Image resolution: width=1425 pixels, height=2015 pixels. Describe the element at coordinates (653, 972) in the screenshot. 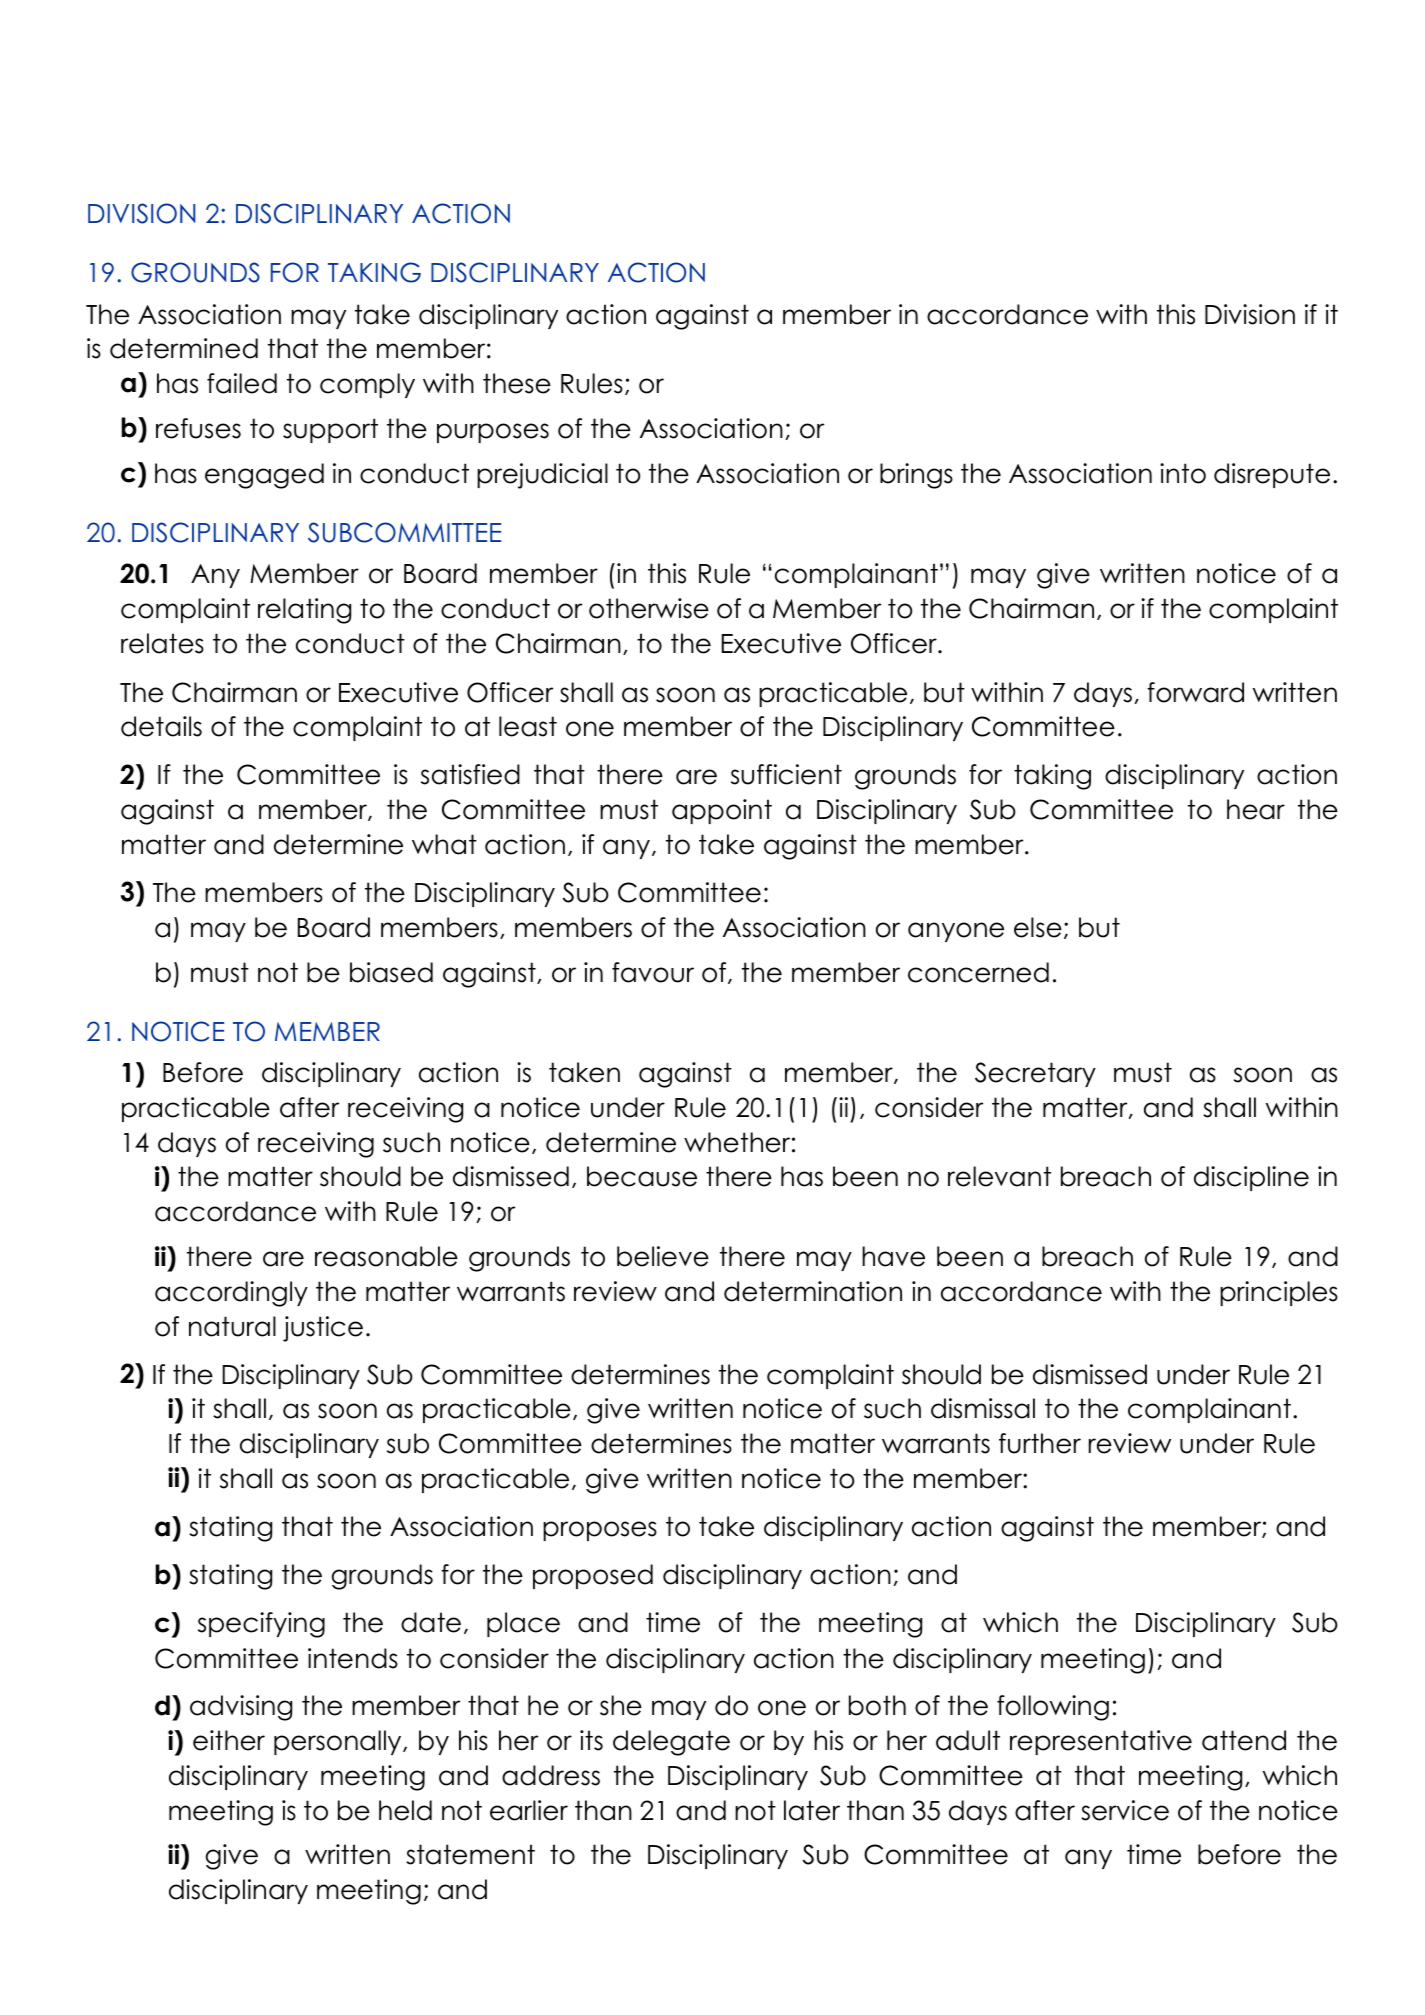

I see `favour` at that location.
